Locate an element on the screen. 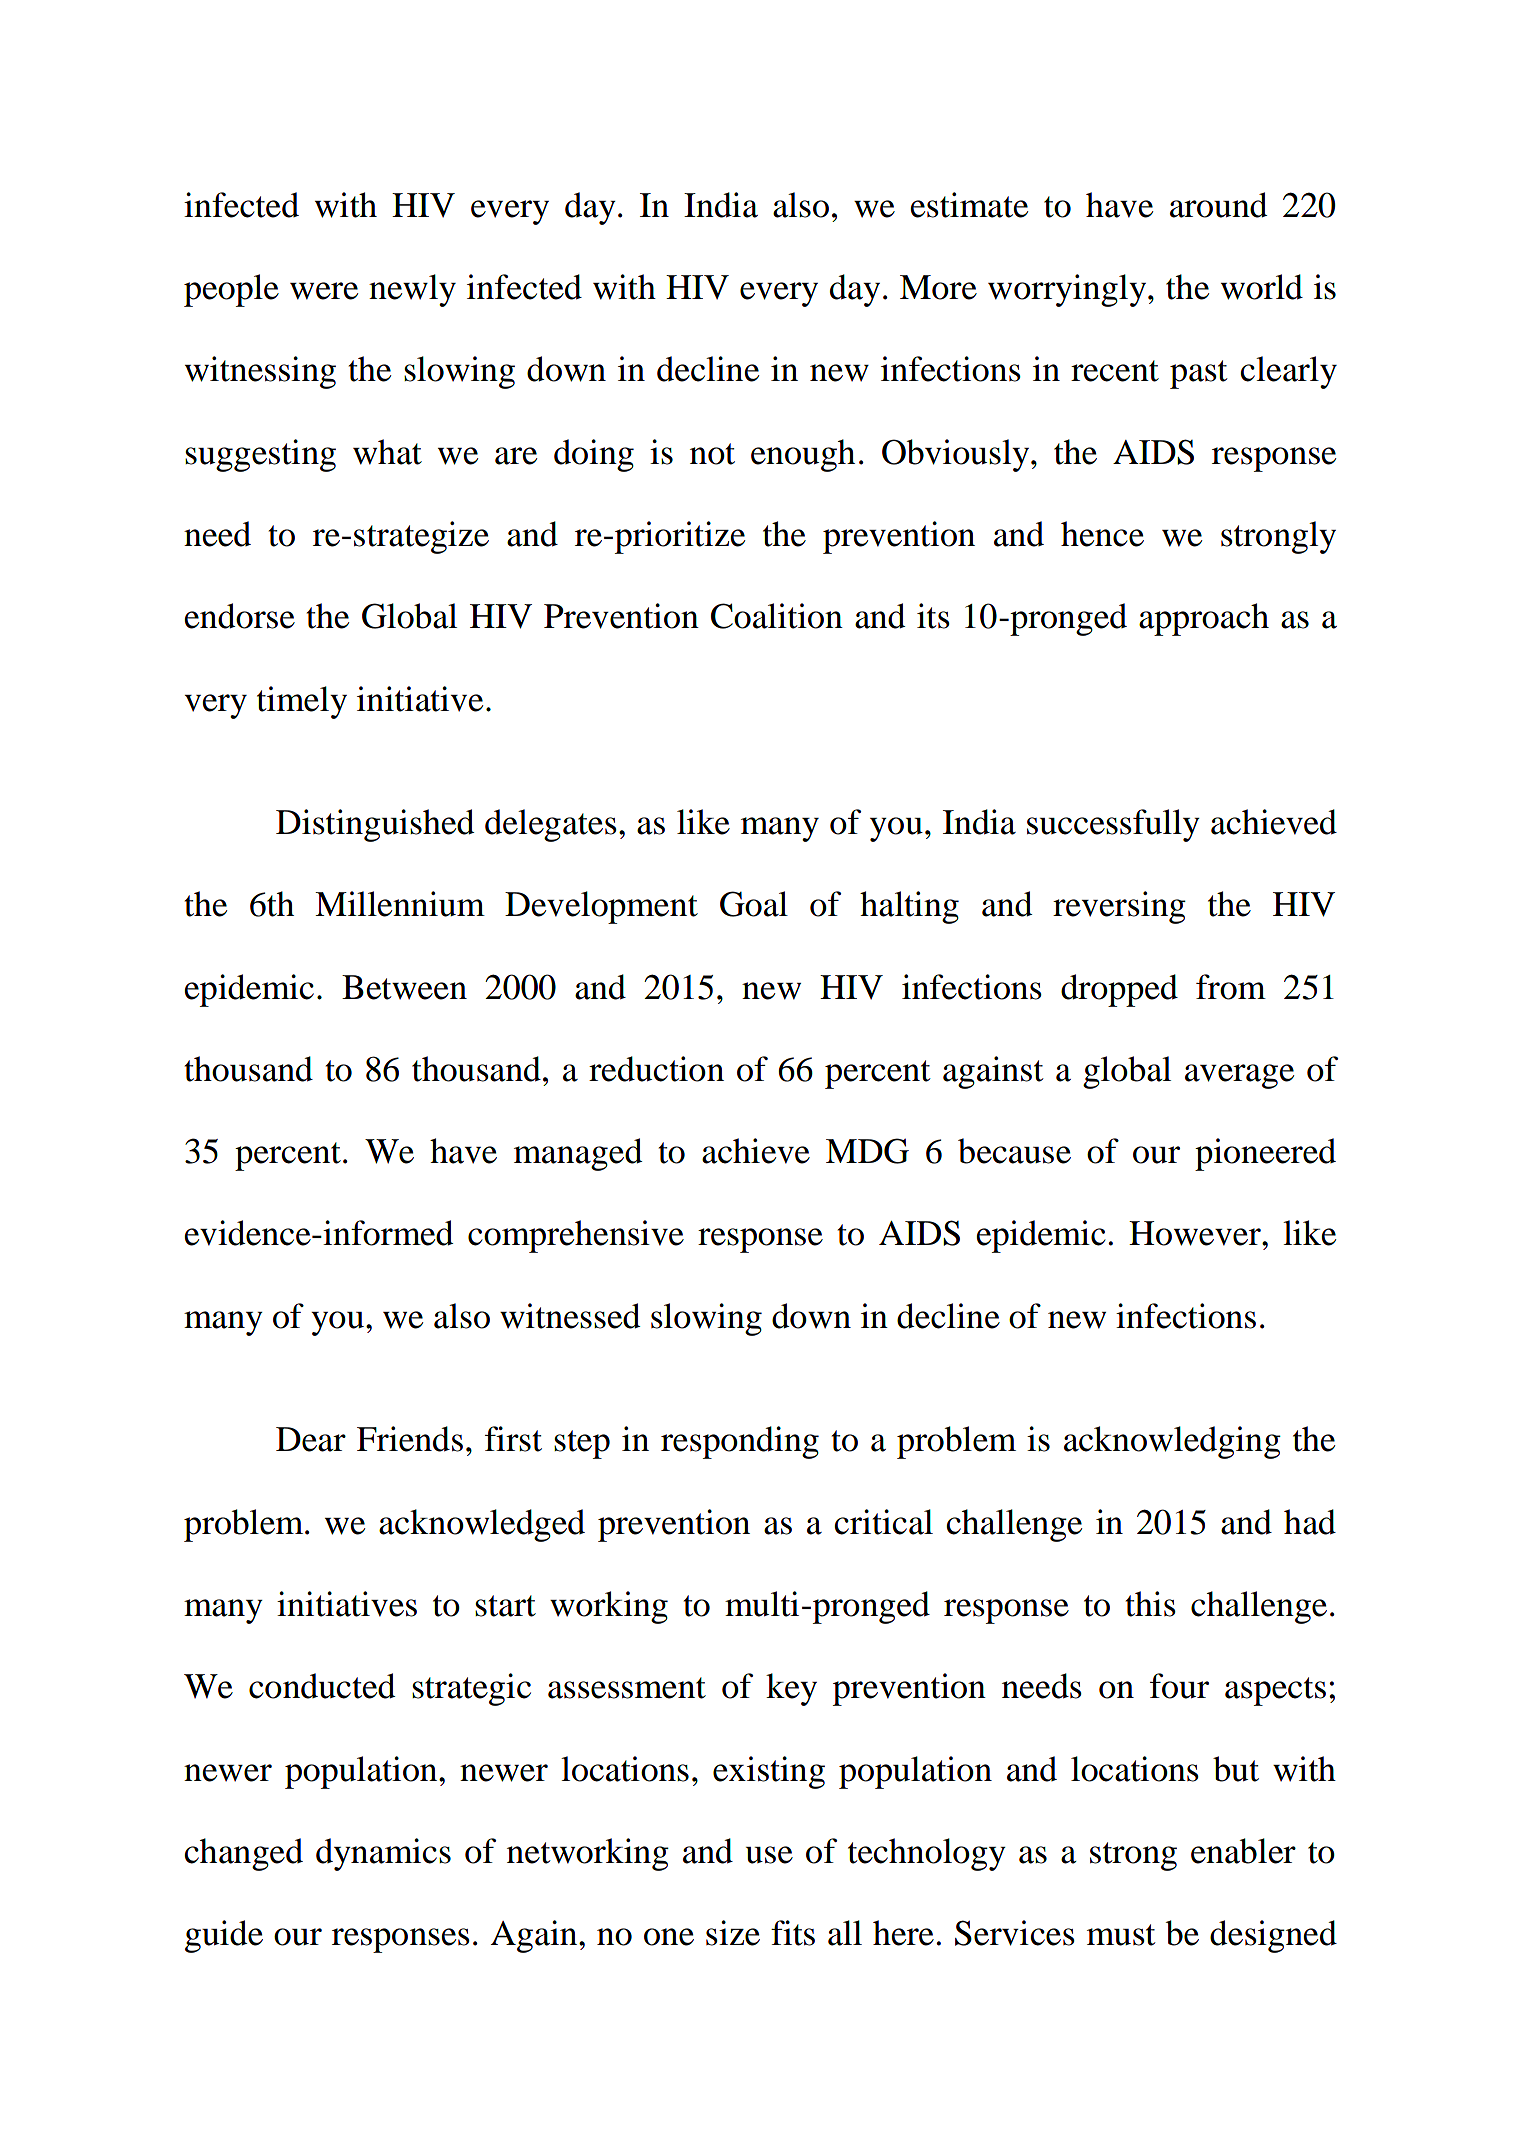 Image resolution: width=1521 pixels, height=2152 pixels. were is located at coordinates (324, 291).
